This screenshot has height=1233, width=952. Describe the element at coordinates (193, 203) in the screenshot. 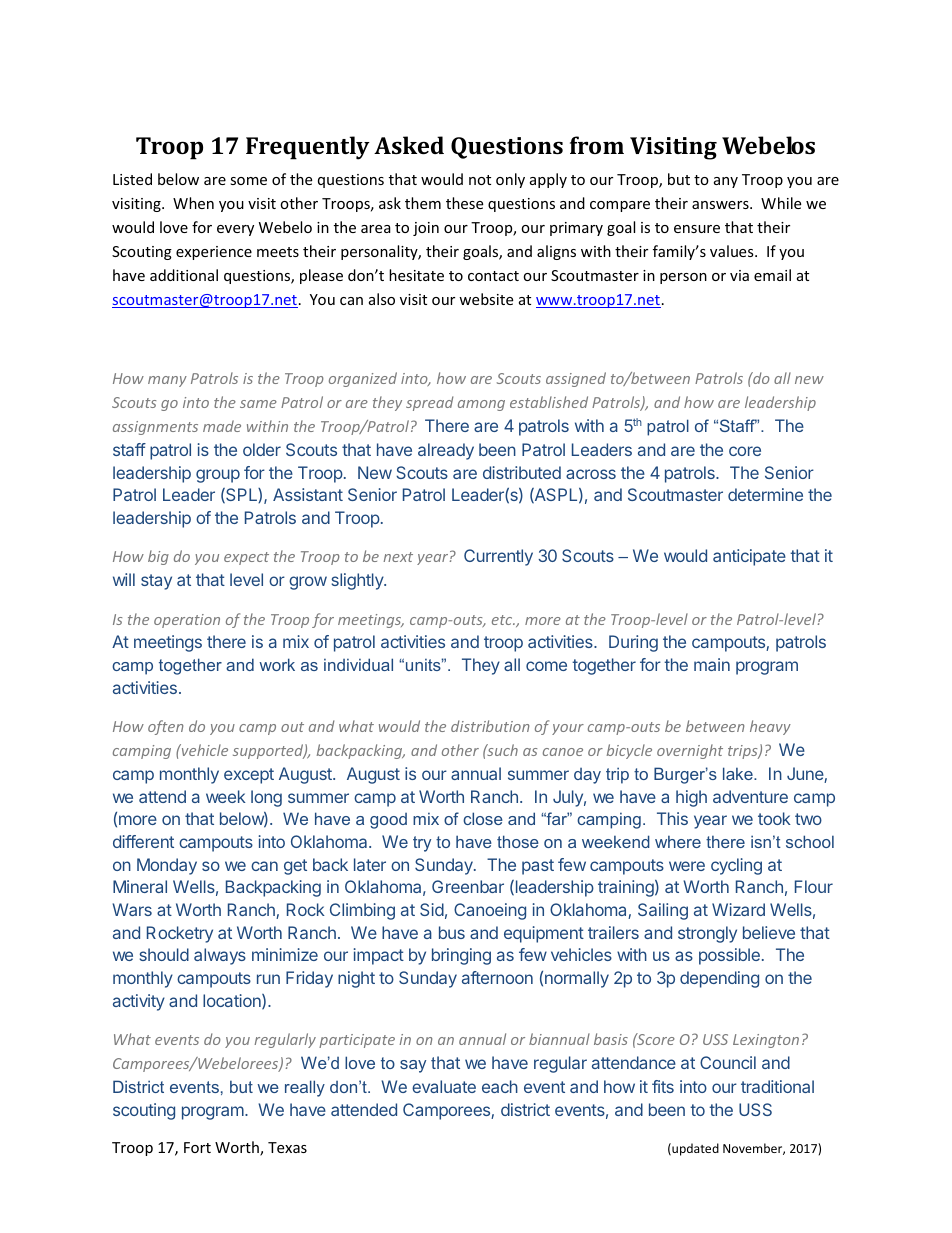

I see `When` at that location.
